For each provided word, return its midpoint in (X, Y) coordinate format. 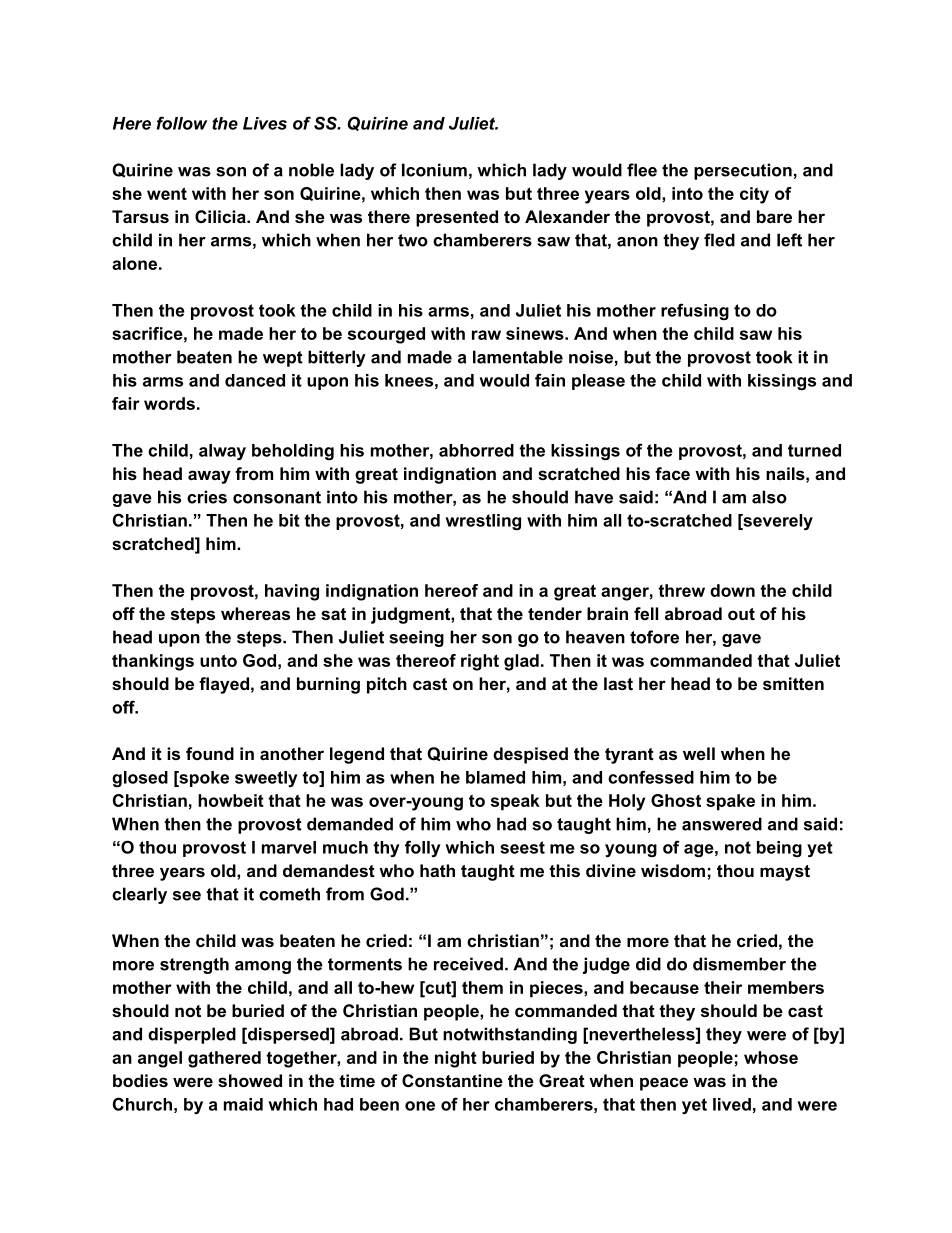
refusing (695, 311)
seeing (416, 638)
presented (457, 218)
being (779, 849)
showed (250, 1080)
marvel (289, 847)
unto (218, 660)
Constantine (452, 1080)
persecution (743, 171)
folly (423, 848)
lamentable (518, 357)
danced (255, 380)
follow (182, 123)
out (741, 614)
